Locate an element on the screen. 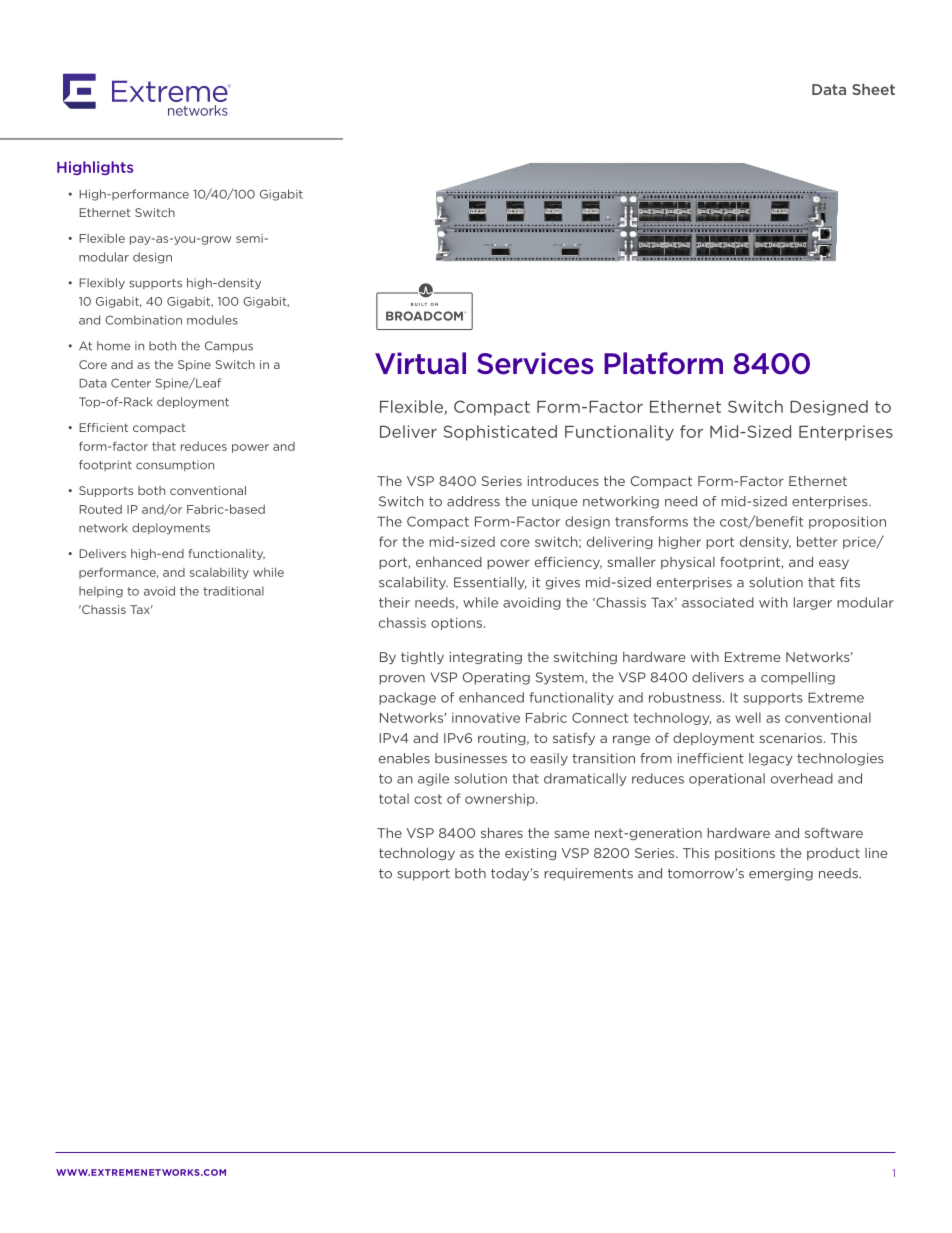  positions is located at coordinates (745, 854).
